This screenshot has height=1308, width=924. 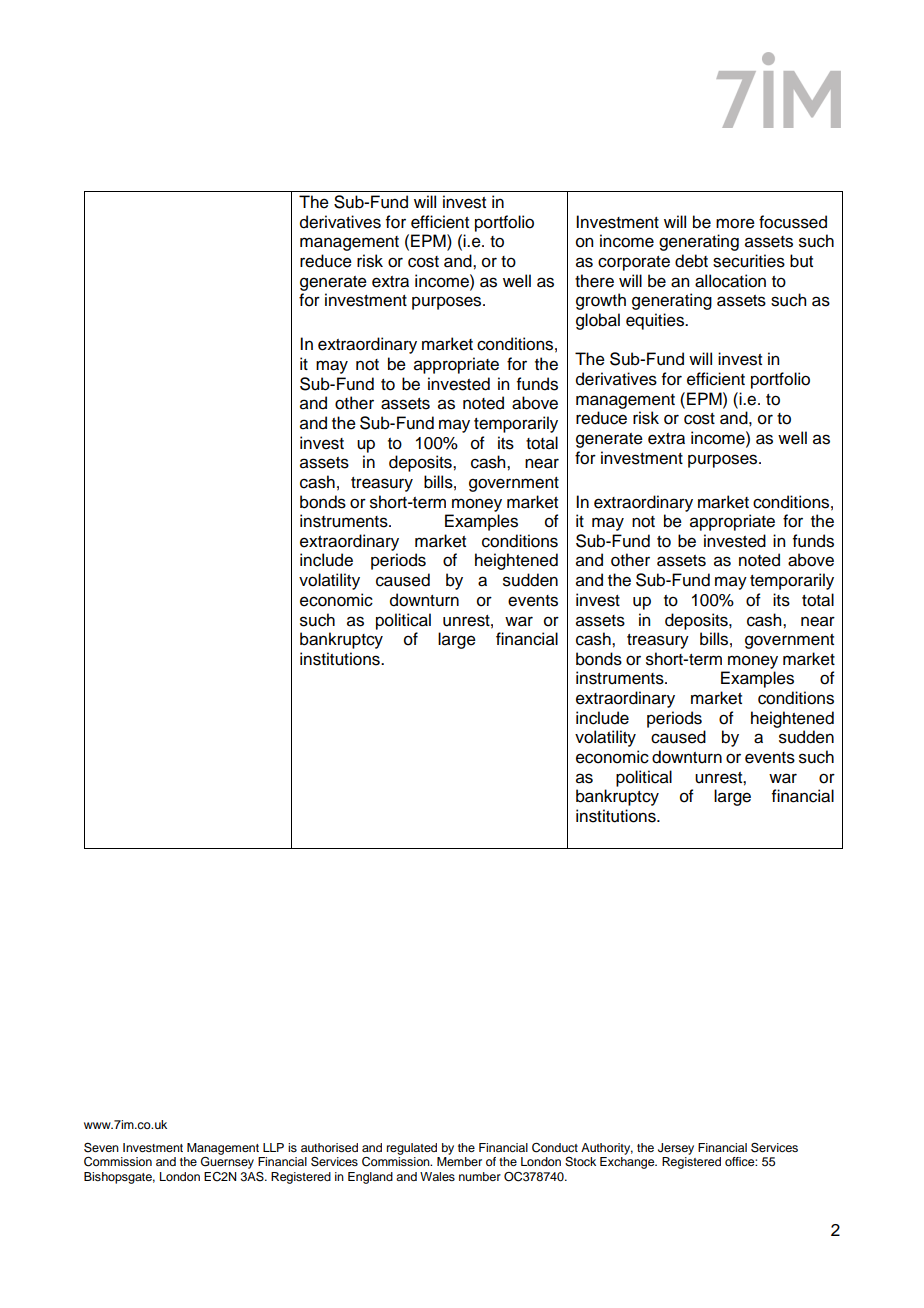 What do you see at coordinates (601, 301) in the screenshot?
I see `growth` at bounding box center [601, 301].
